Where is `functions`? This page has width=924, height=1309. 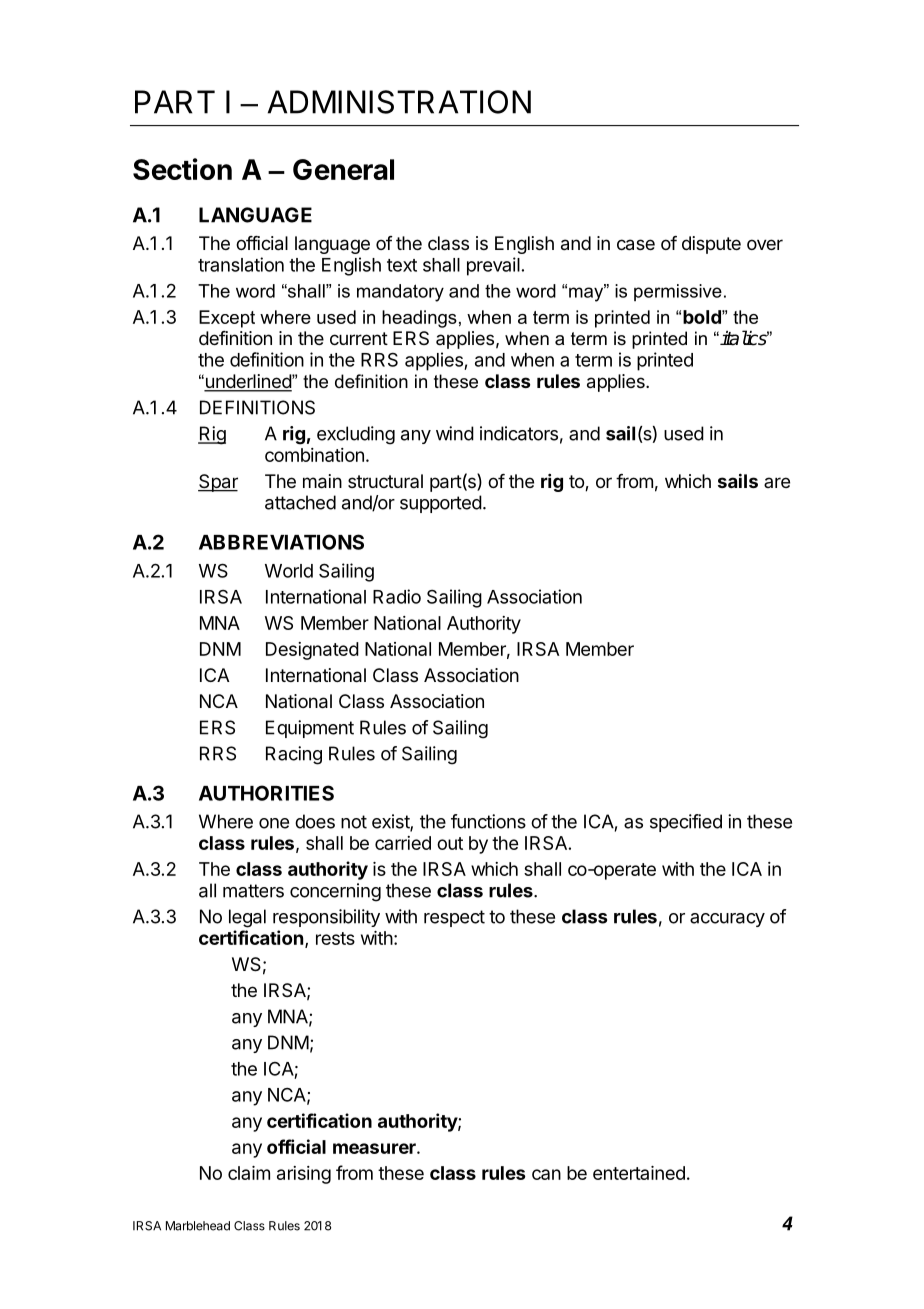
functions is located at coordinates (488, 821).
